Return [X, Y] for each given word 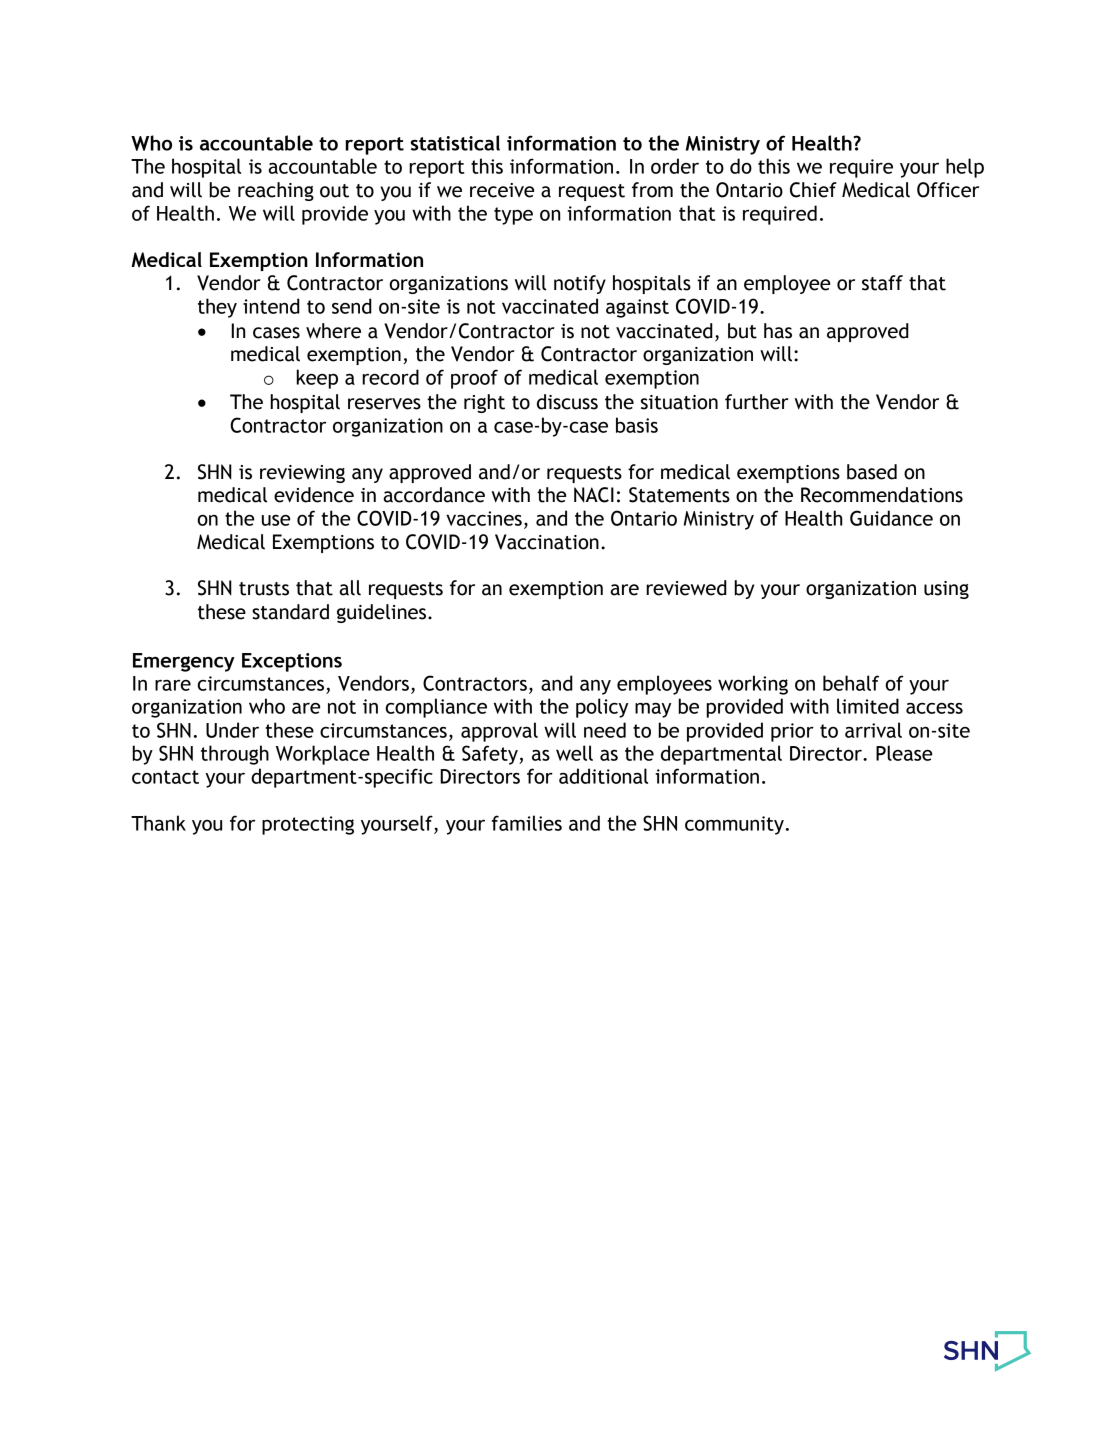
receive [502, 190]
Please [904, 753]
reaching [276, 191]
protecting [308, 825]
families [527, 823]
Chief [813, 190]
